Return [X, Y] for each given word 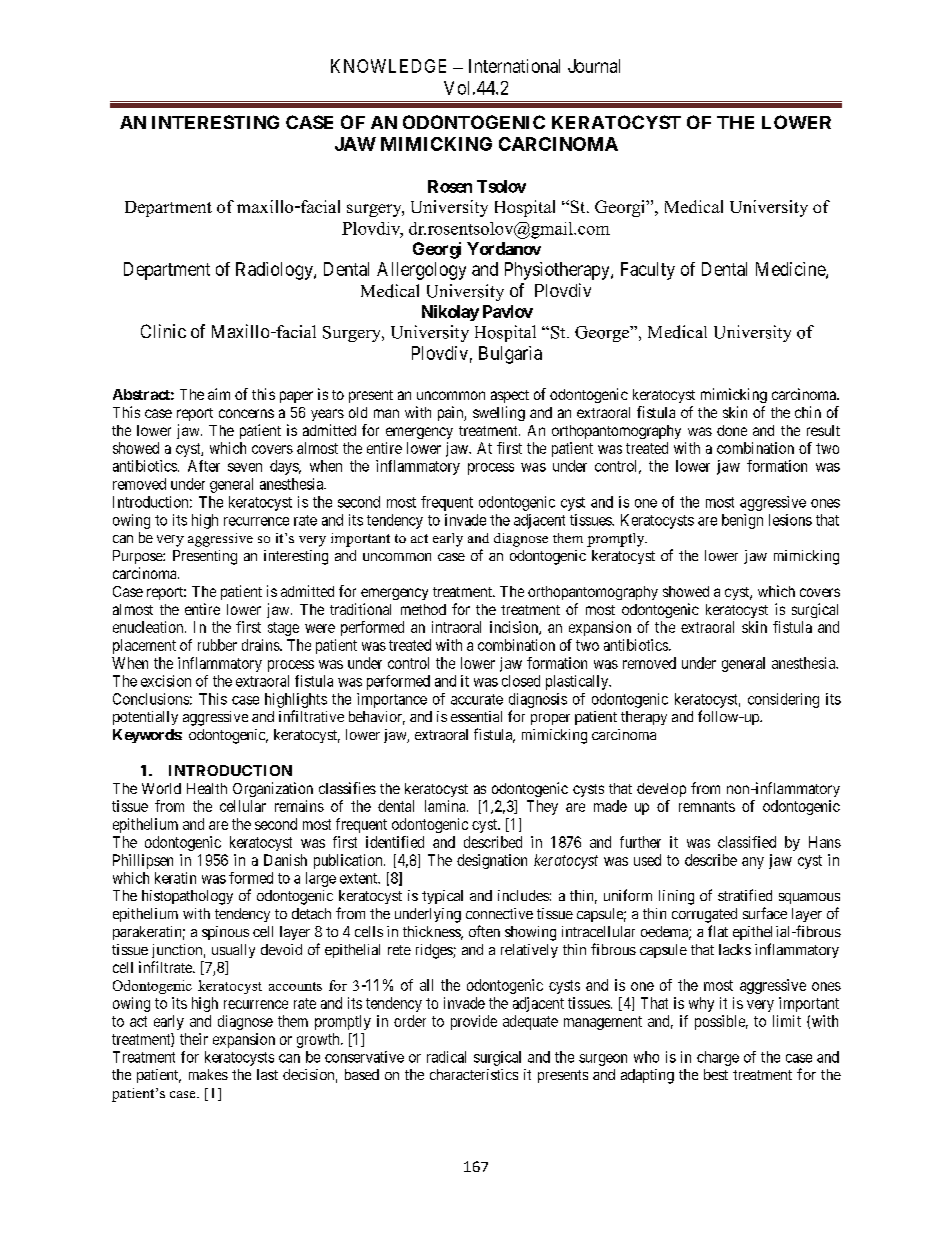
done [732, 430]
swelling [499, 413]
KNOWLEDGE [388, 66]
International [514, 66]
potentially [145, 718]
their [194, 1039]
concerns [246, 413]
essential [476, 716]
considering [783, 700]
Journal [594, 66]
